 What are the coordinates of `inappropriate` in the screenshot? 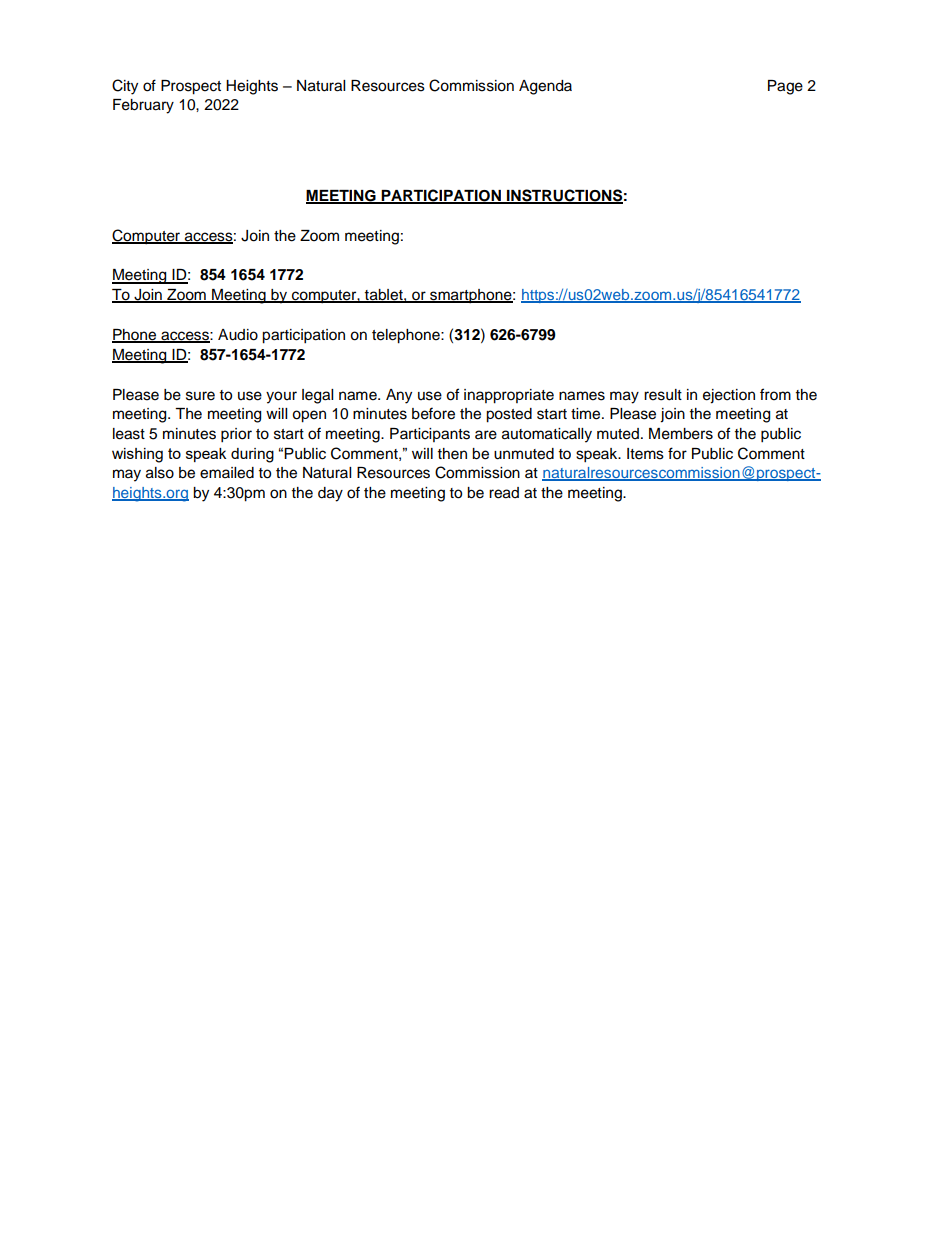 It's located at (509, 396).
